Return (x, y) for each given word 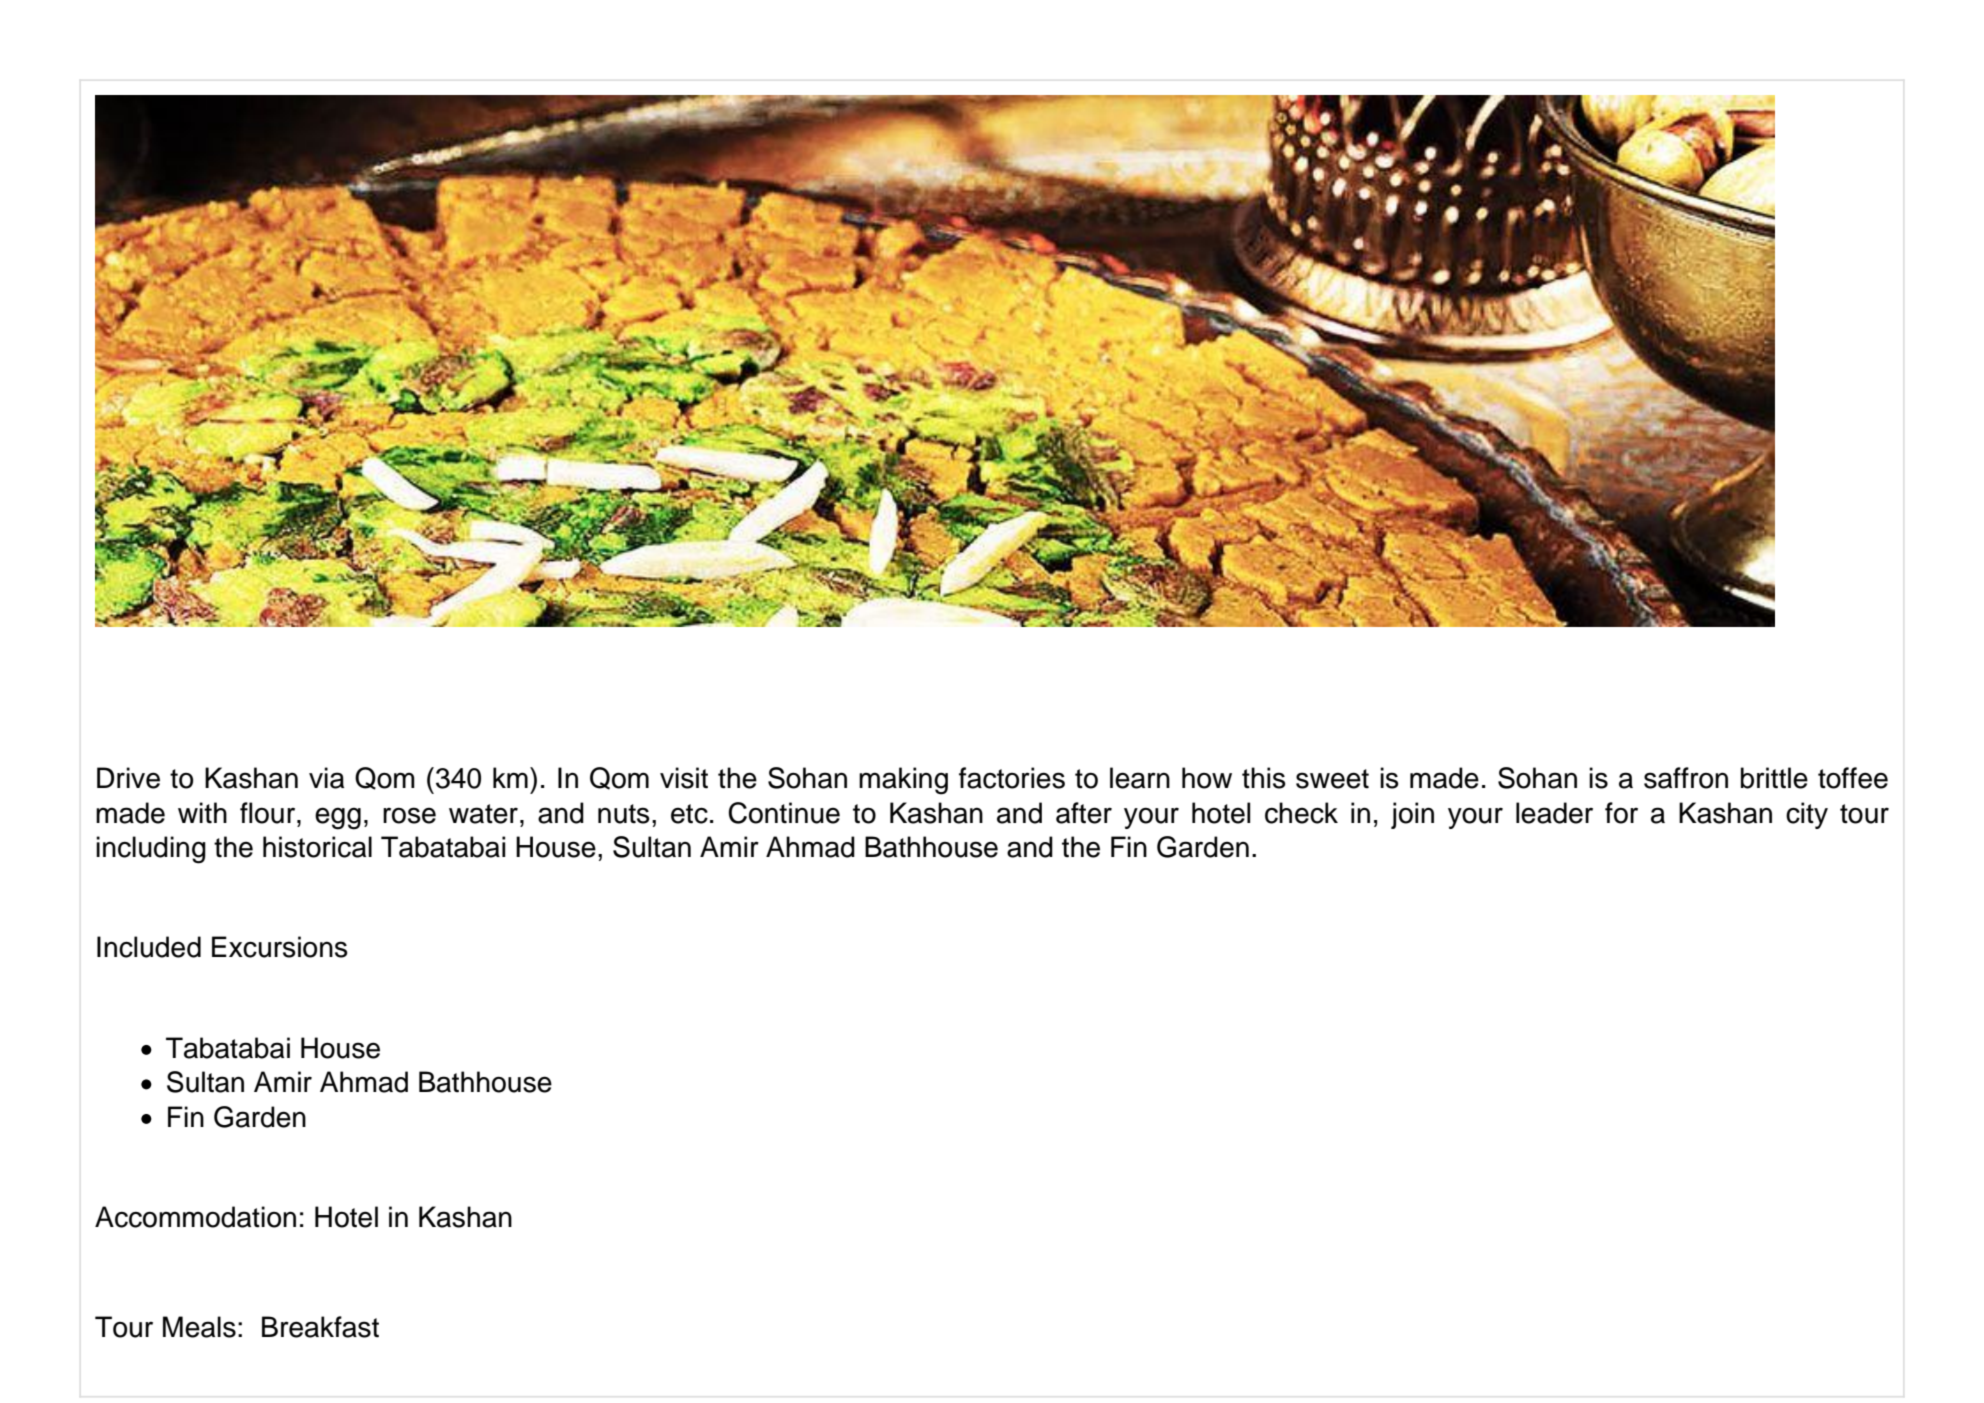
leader (1554, 813)
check (1301, 813)
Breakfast (320, 1327)
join (1412, 815)
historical (317, 847)
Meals (199, 1327)
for (1621, 813)
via (326, 778)
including (151, 850)
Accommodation (195, 1217)
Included (149, 947)
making (903, 781)
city (1807, 815)
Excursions (280, 947)
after (1084, 813)
